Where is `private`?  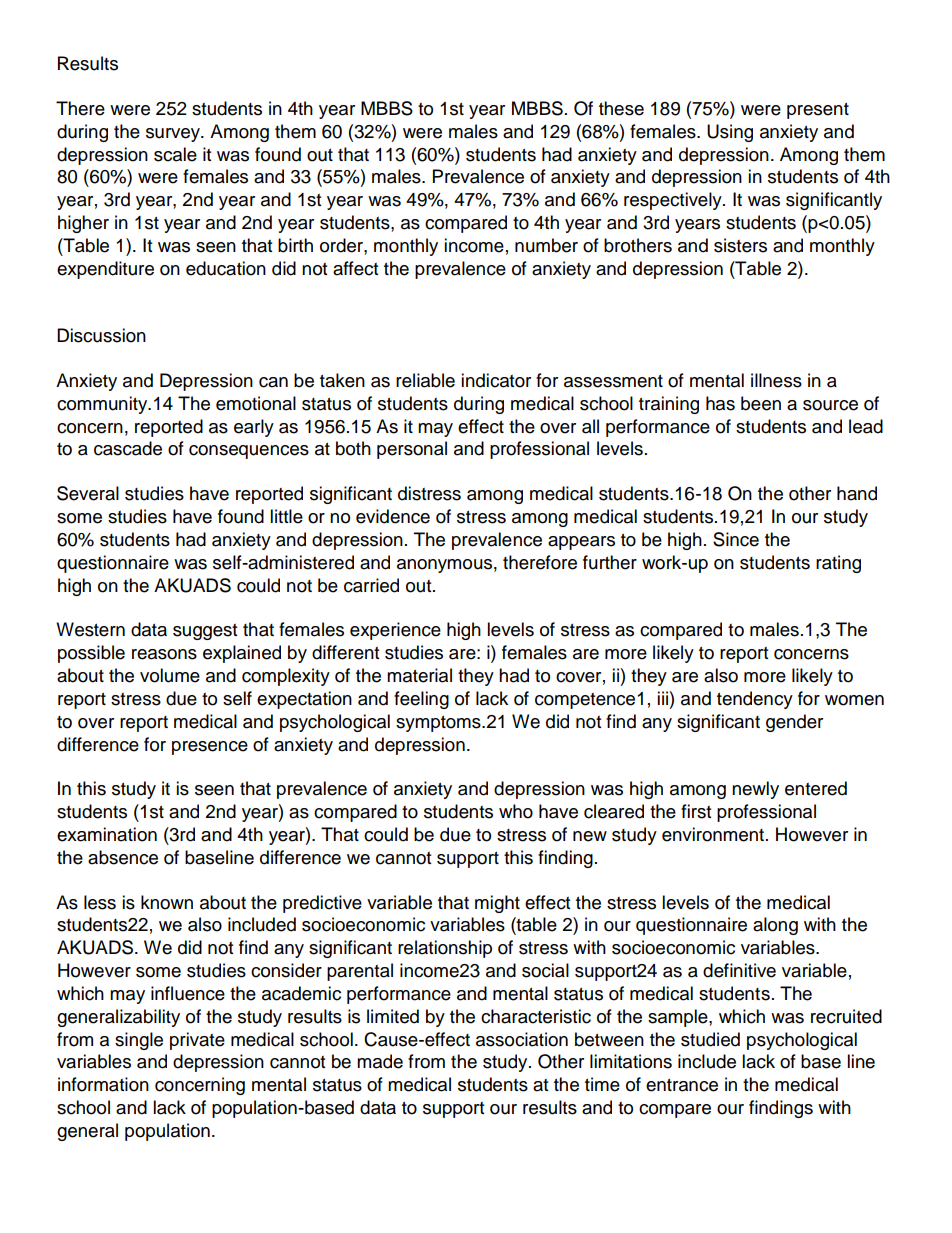
private is located at coordinates (197, 1041).
